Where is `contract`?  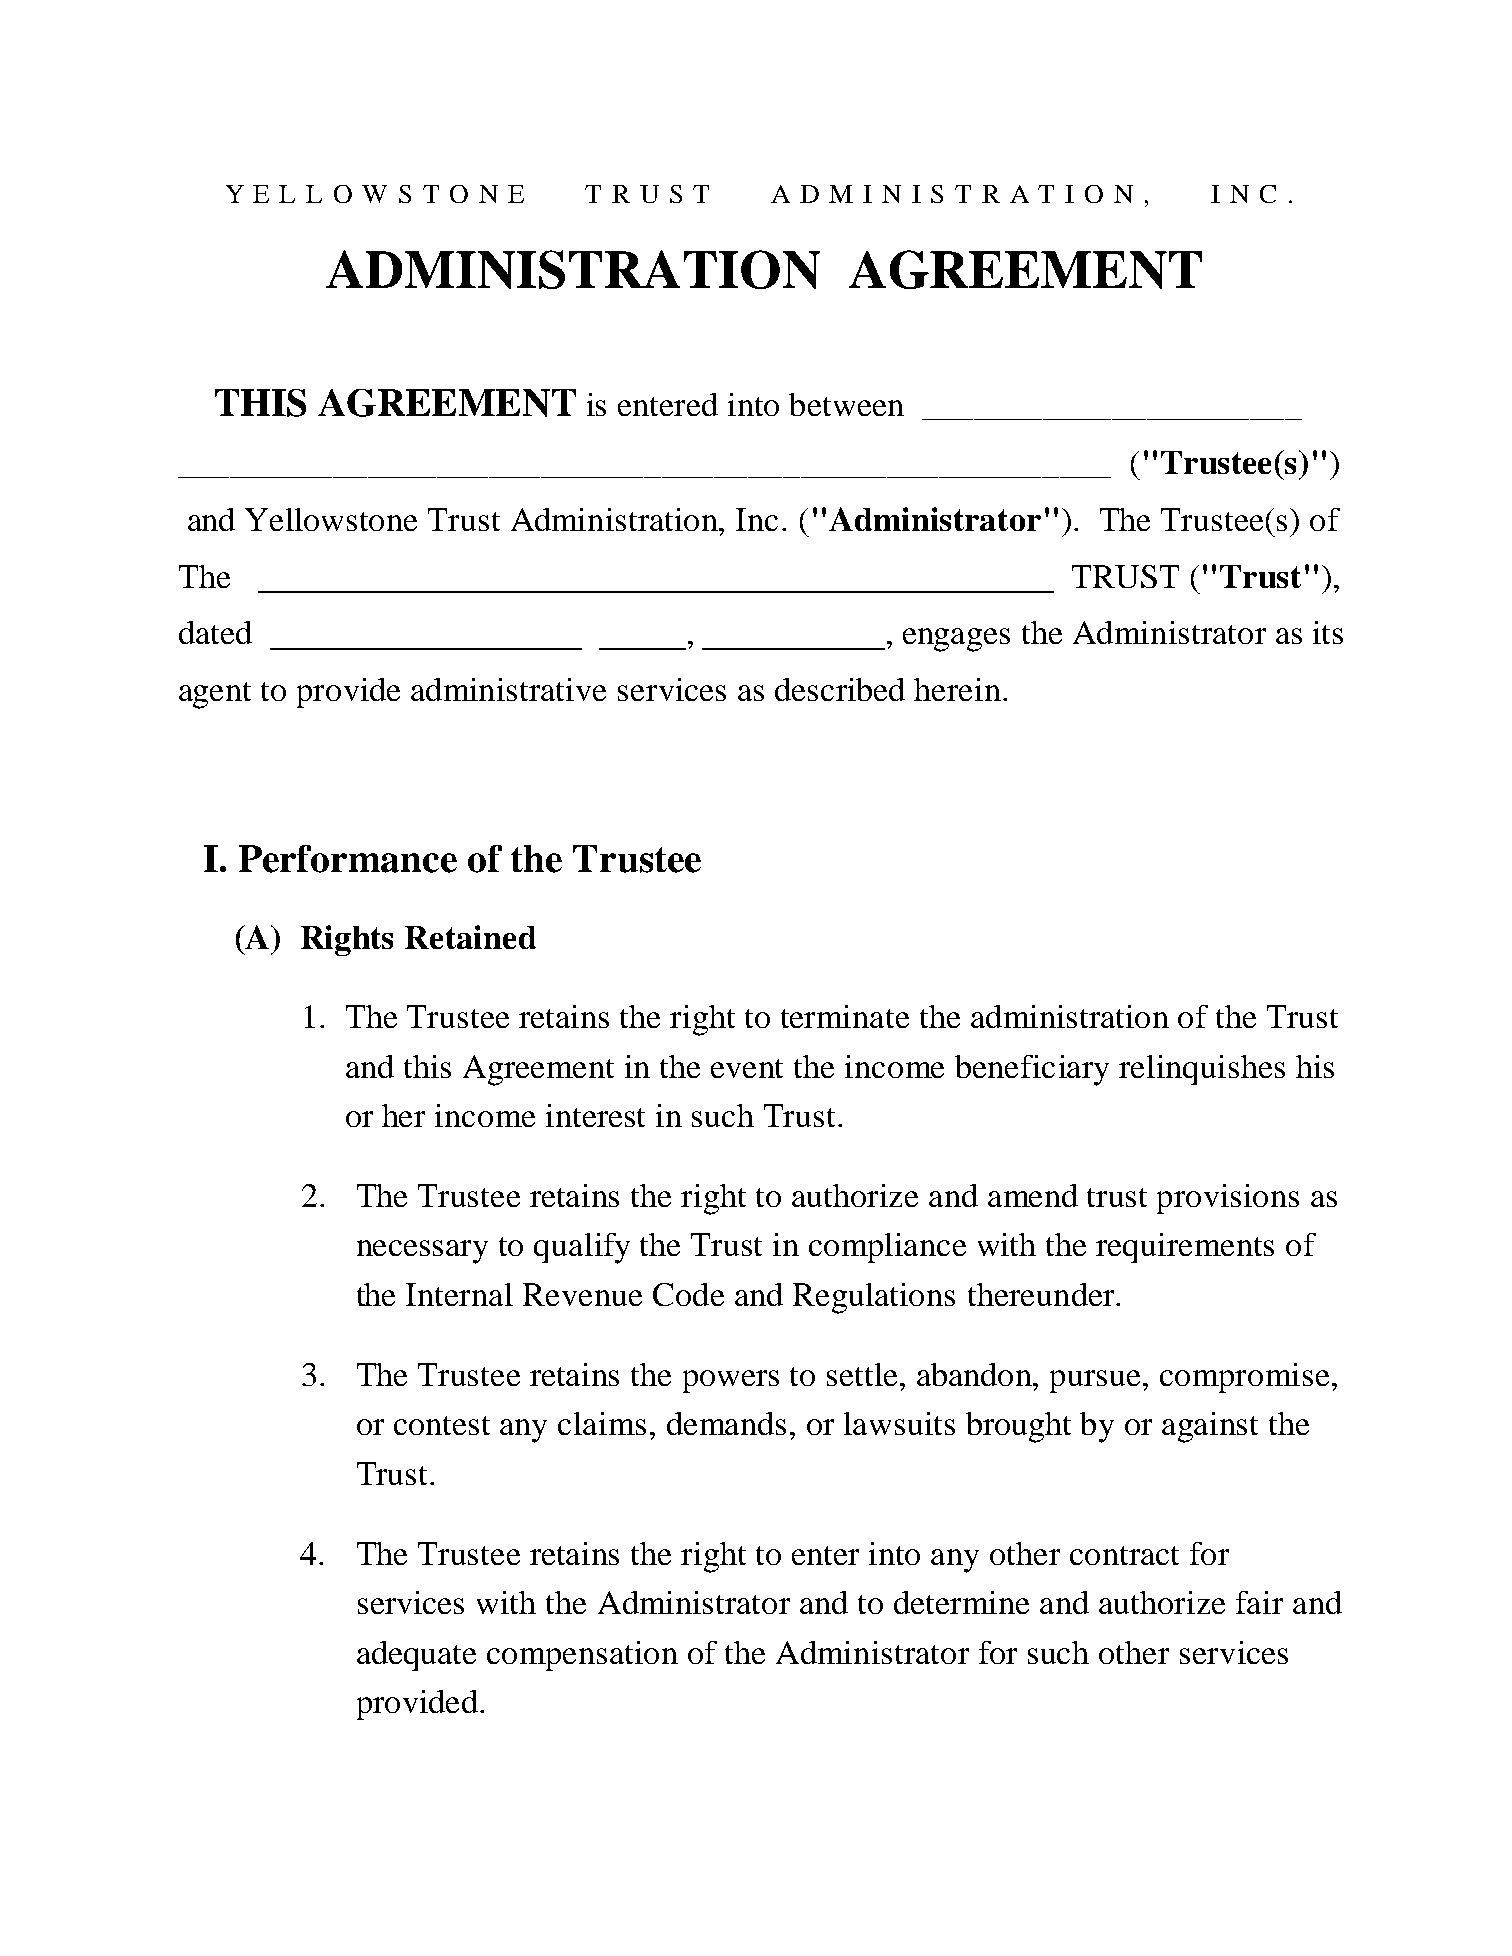
contract is located at coordinates (1124, 1555).
